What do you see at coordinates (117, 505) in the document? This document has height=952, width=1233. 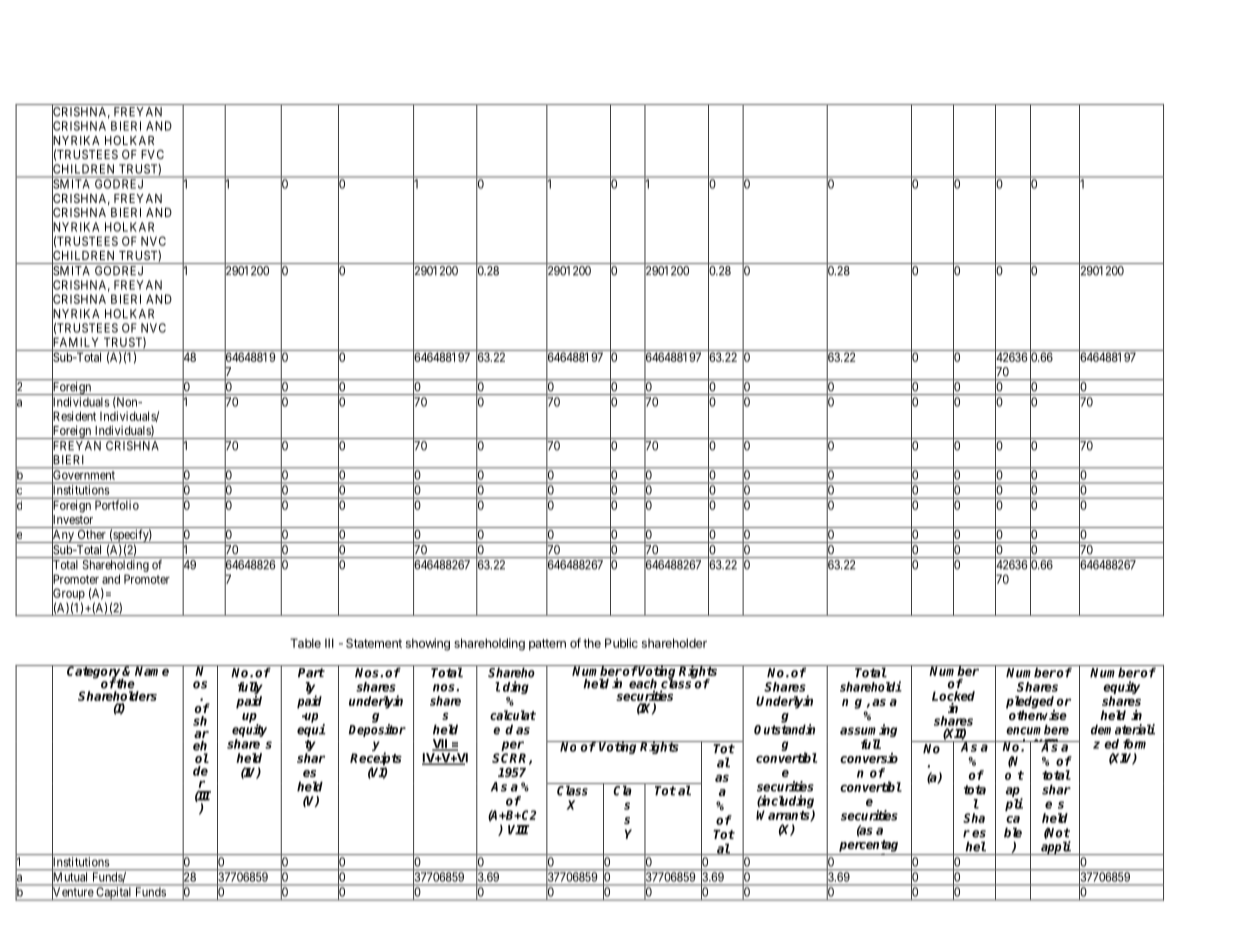 I see `Portfolio` at bounding box center [117, 505].
